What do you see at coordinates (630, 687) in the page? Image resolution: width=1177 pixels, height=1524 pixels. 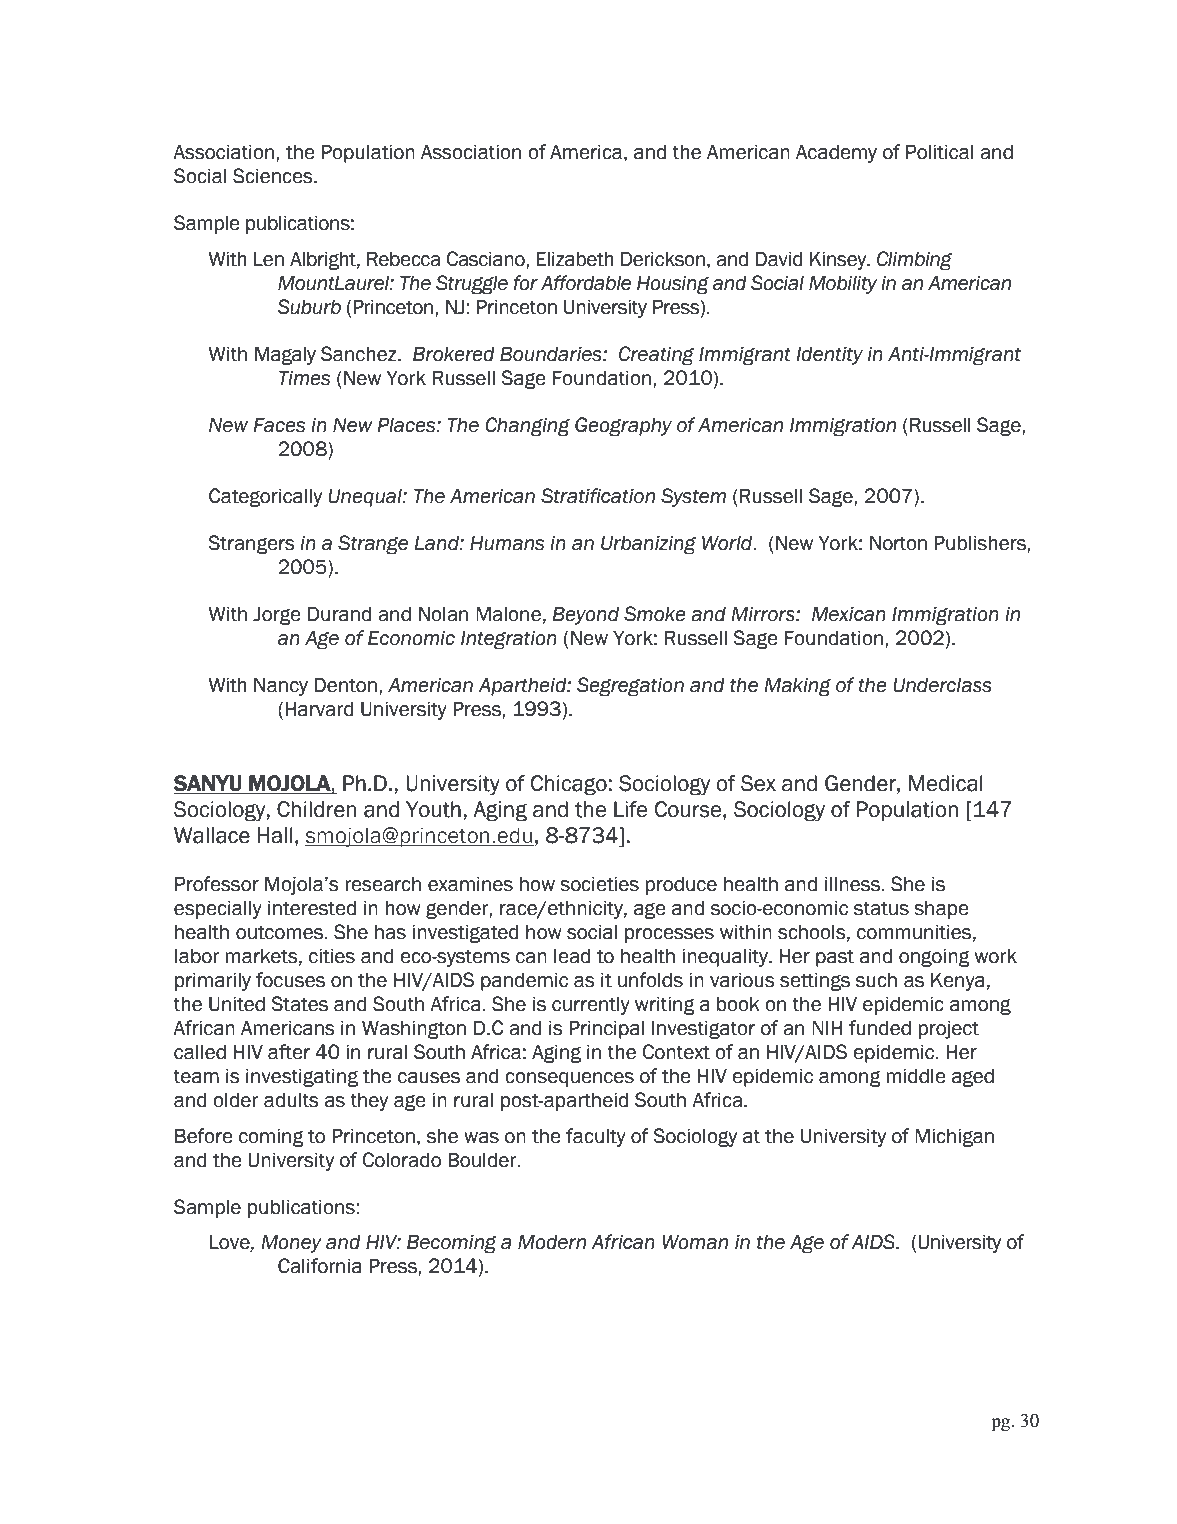 I see `Segregation` at bounding box center [630, 687].
